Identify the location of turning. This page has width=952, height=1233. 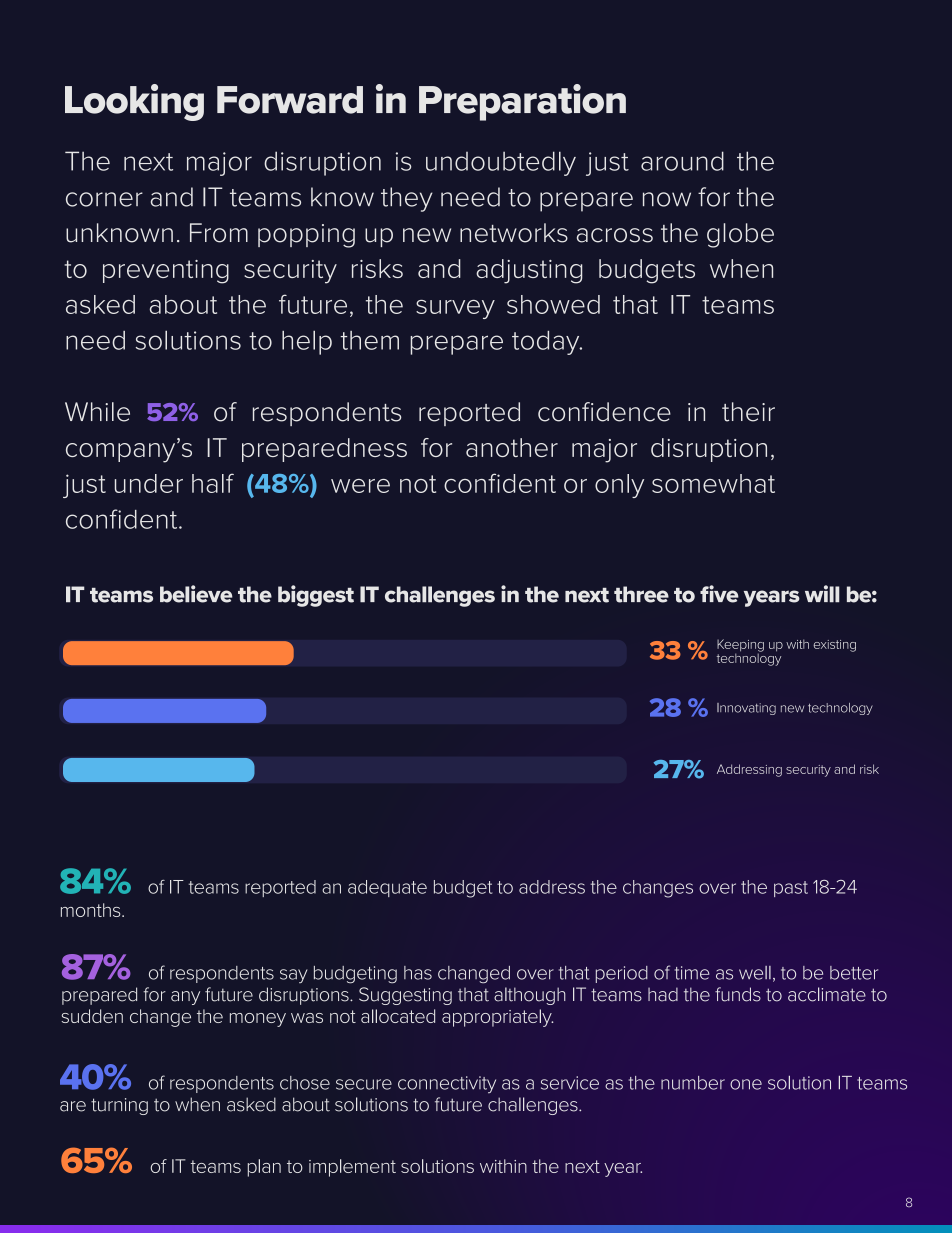
(119, 1106).
